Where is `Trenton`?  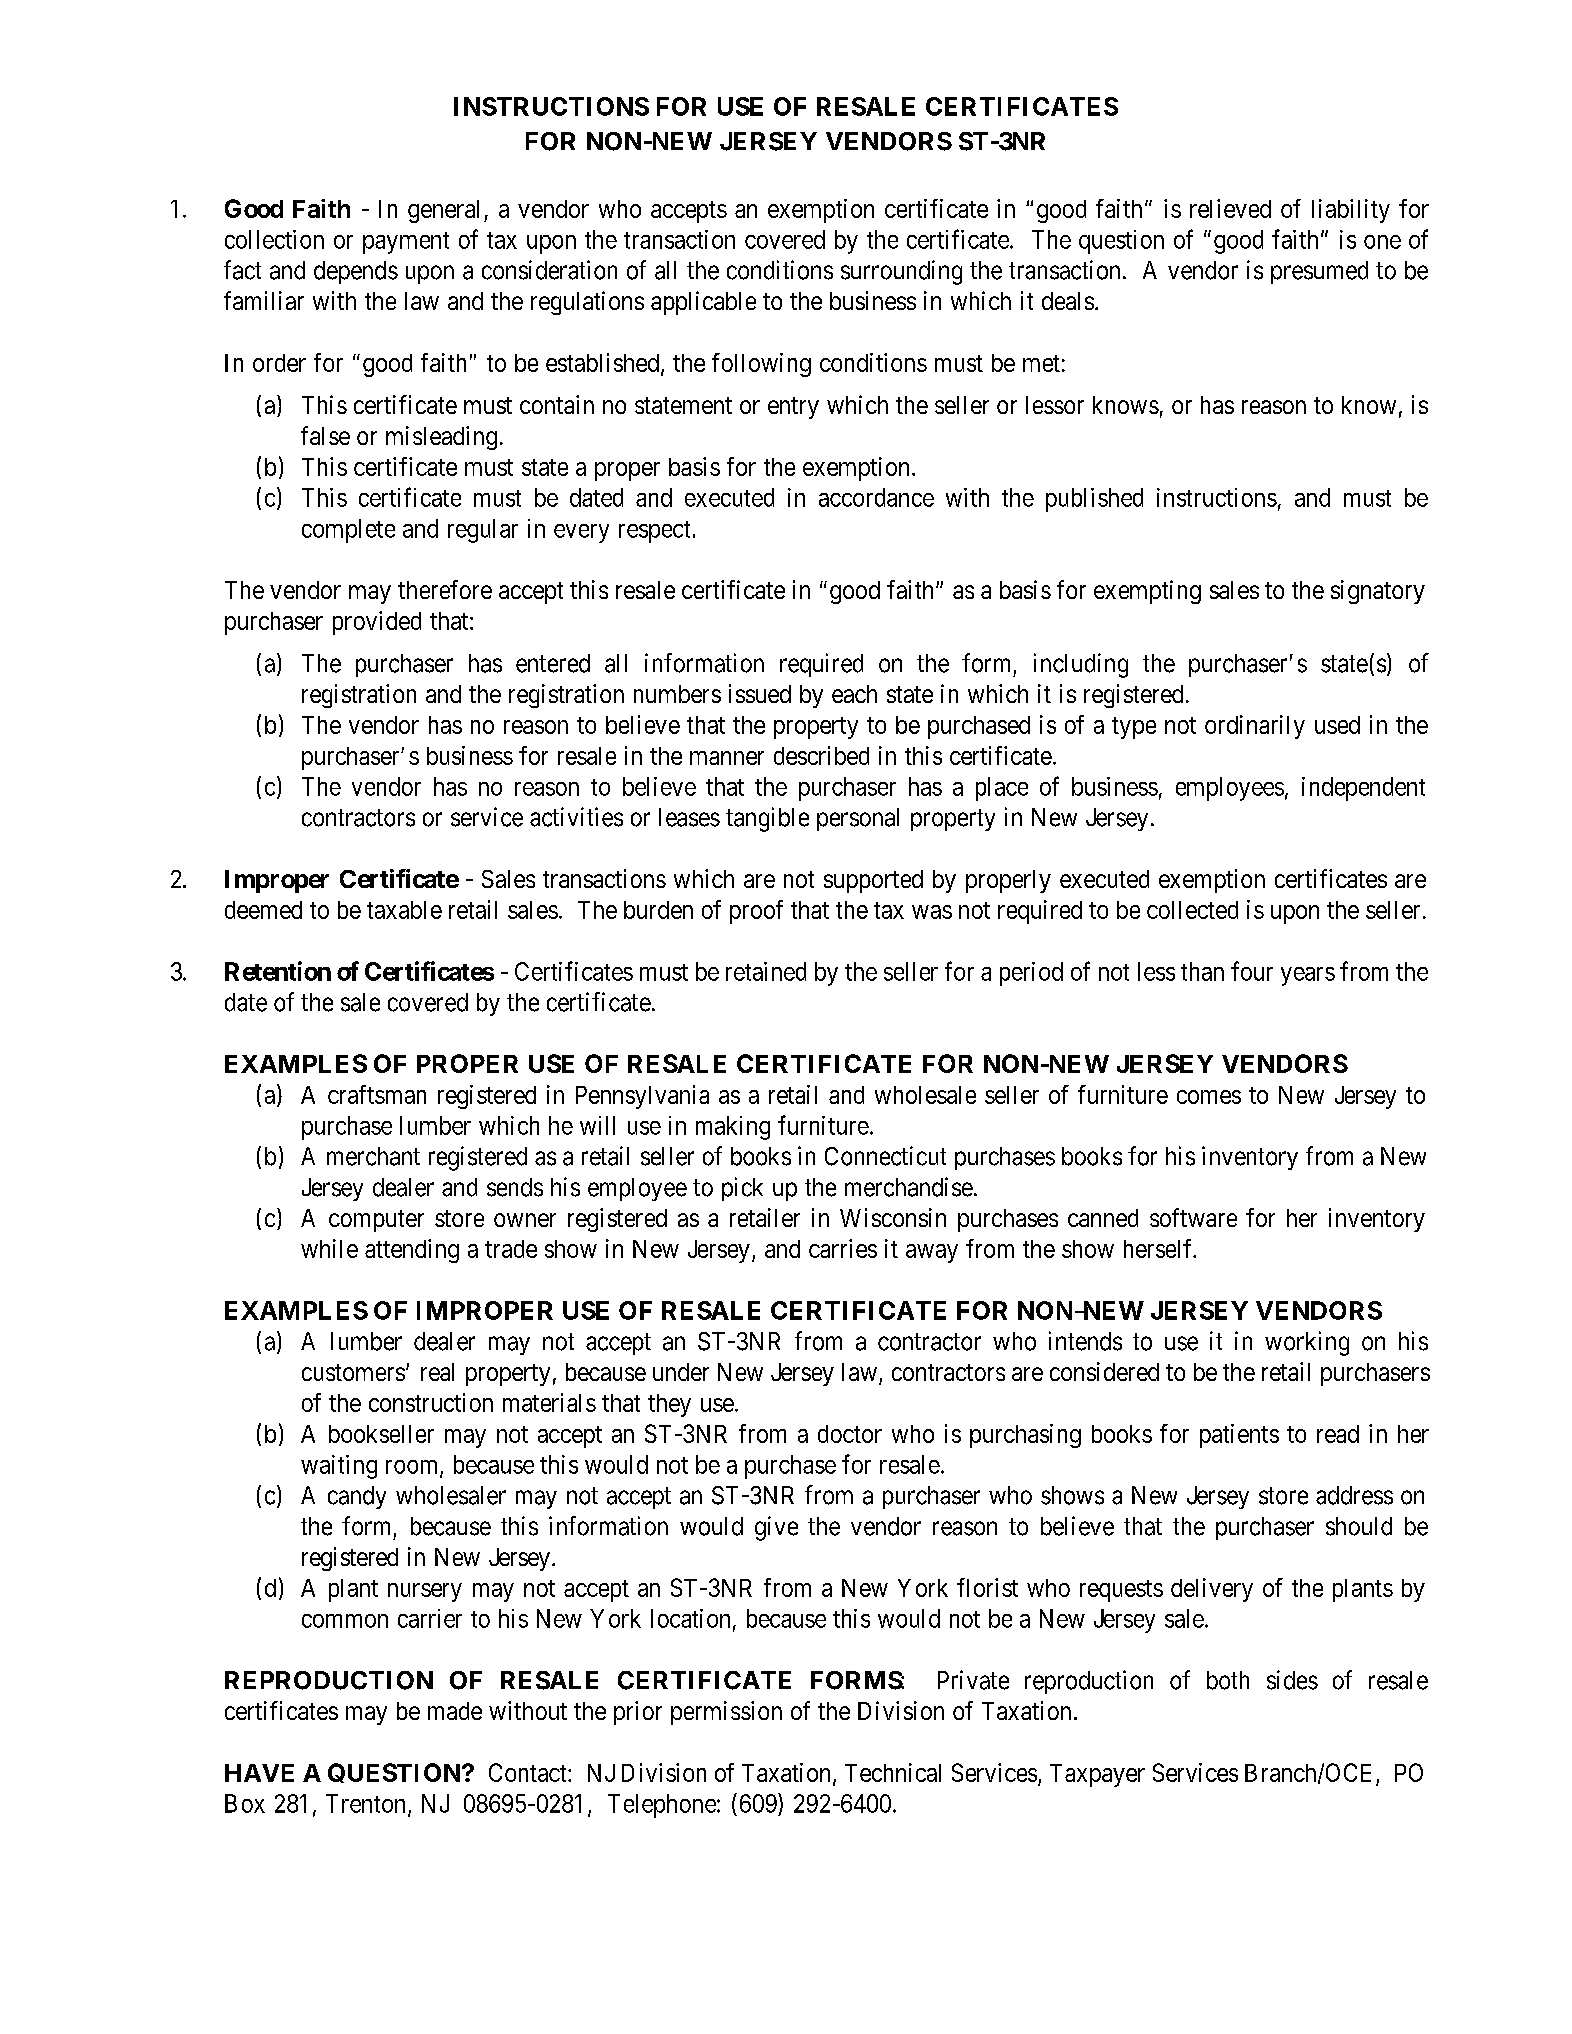 Trenton is located at coordinates (365, 1803).
